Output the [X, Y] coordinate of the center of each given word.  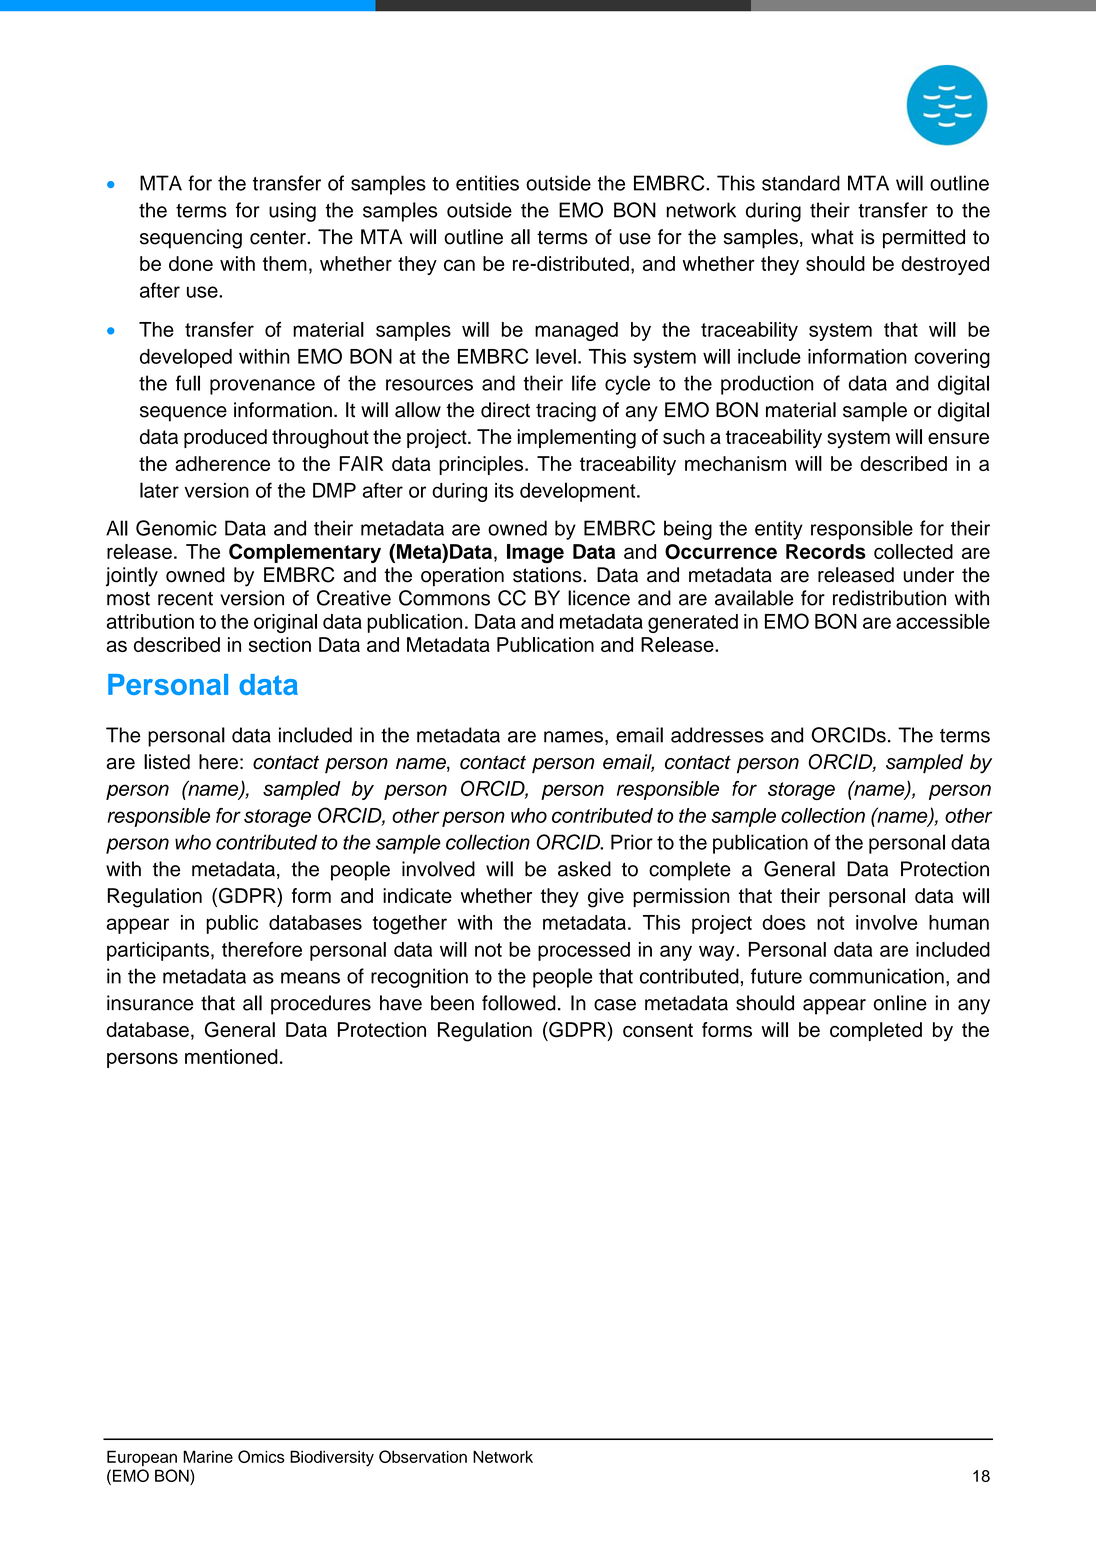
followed [519, 1003]
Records [826, 551]
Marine [208, 1456]
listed [167, 762]
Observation [423, 1456]
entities [487, 183]
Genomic [176, 528]
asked [584, 869]
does [784, 922]
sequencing [191, 239]
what [832, 237]
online [900, 1003]
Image [535, 553]
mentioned [231, 1056]
